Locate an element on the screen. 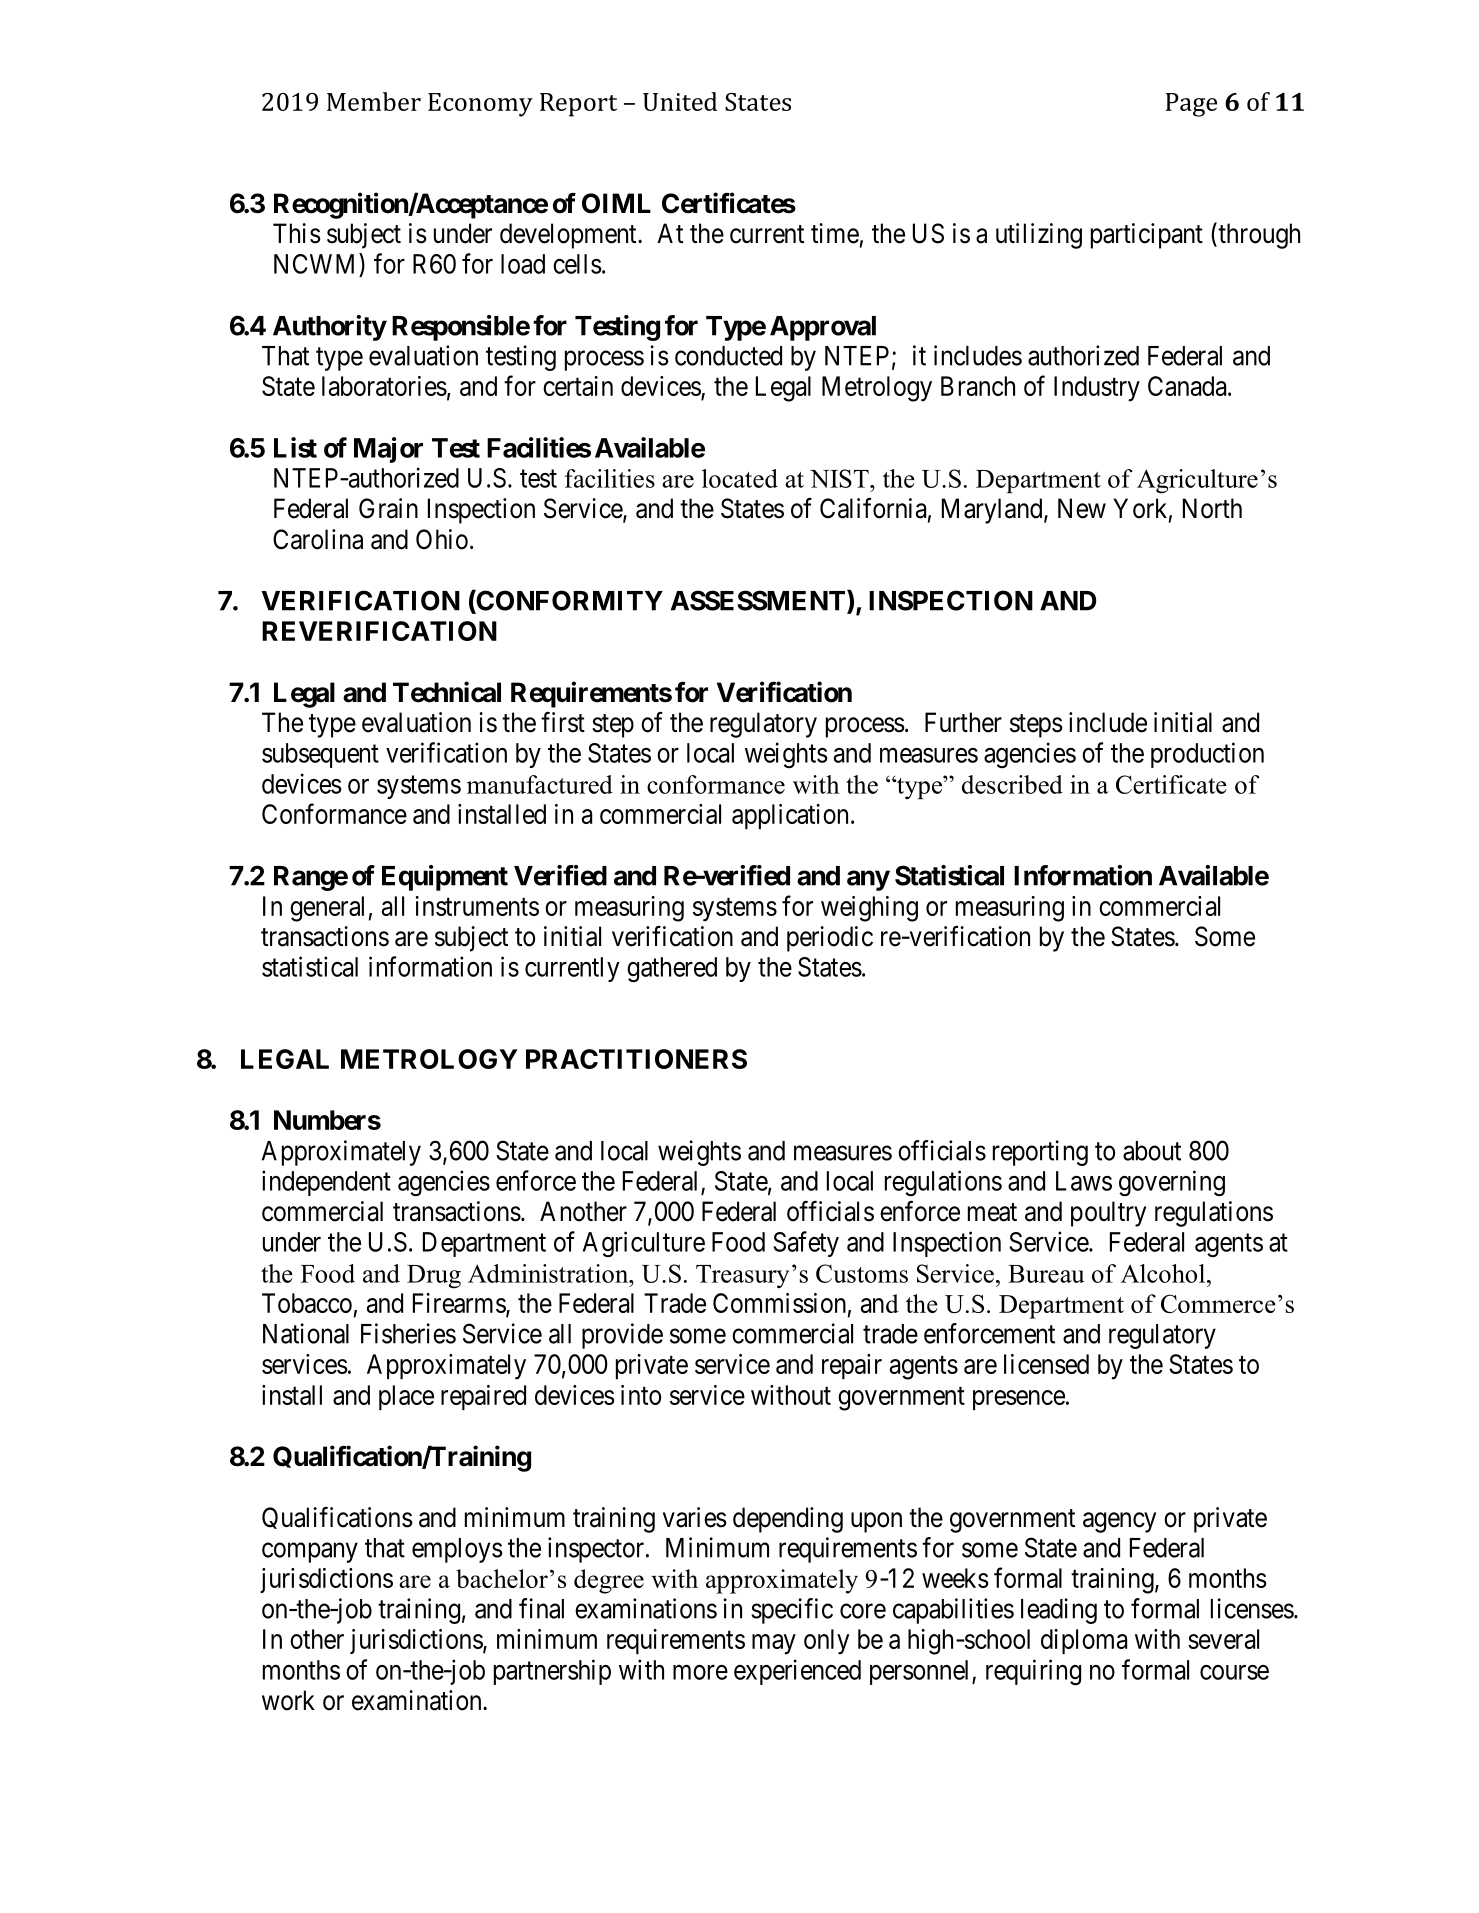 This screenshot has height=1913, width=1479. United is located at coordinates (680, 101).
